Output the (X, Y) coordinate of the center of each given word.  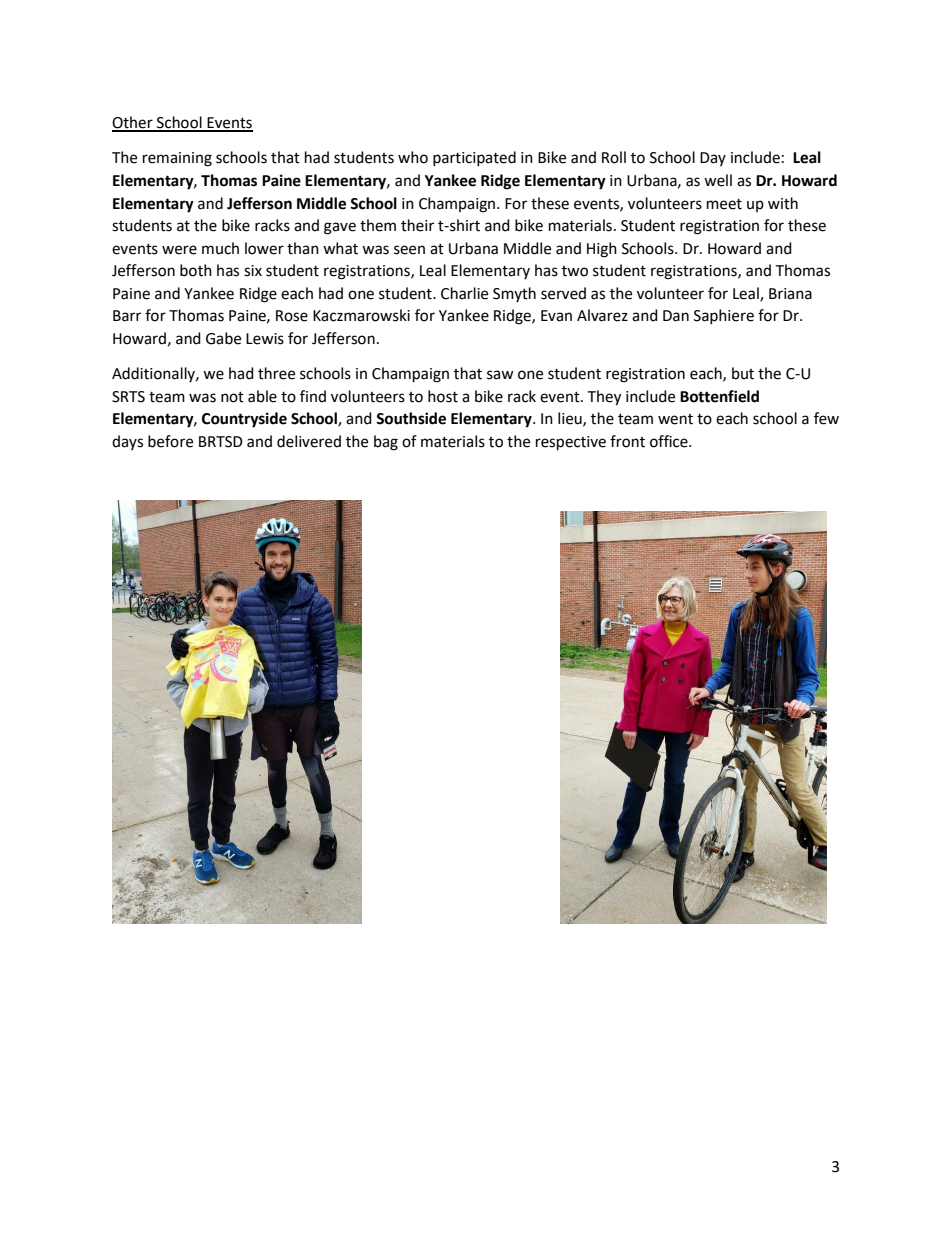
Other (133, 123)
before (170, 441)
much (220, 248)
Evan (556, 316)
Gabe (223, 338)
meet (724, 204)
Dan (676, 316)
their (417, 225)
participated (474, 158)
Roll (614, 157)
